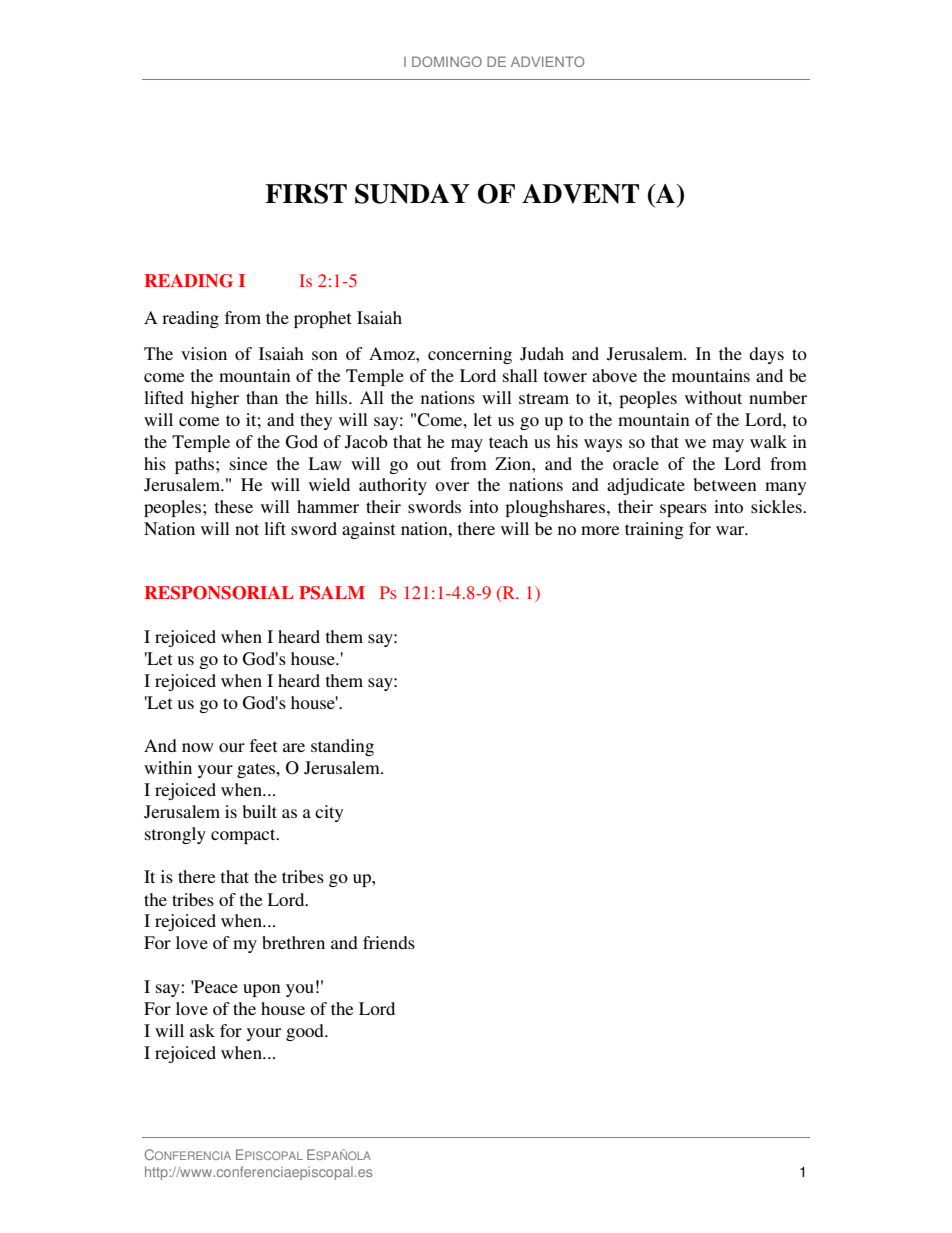 This image has width=952, height=1233. I want to click on PSALM, so click(332, 593).
